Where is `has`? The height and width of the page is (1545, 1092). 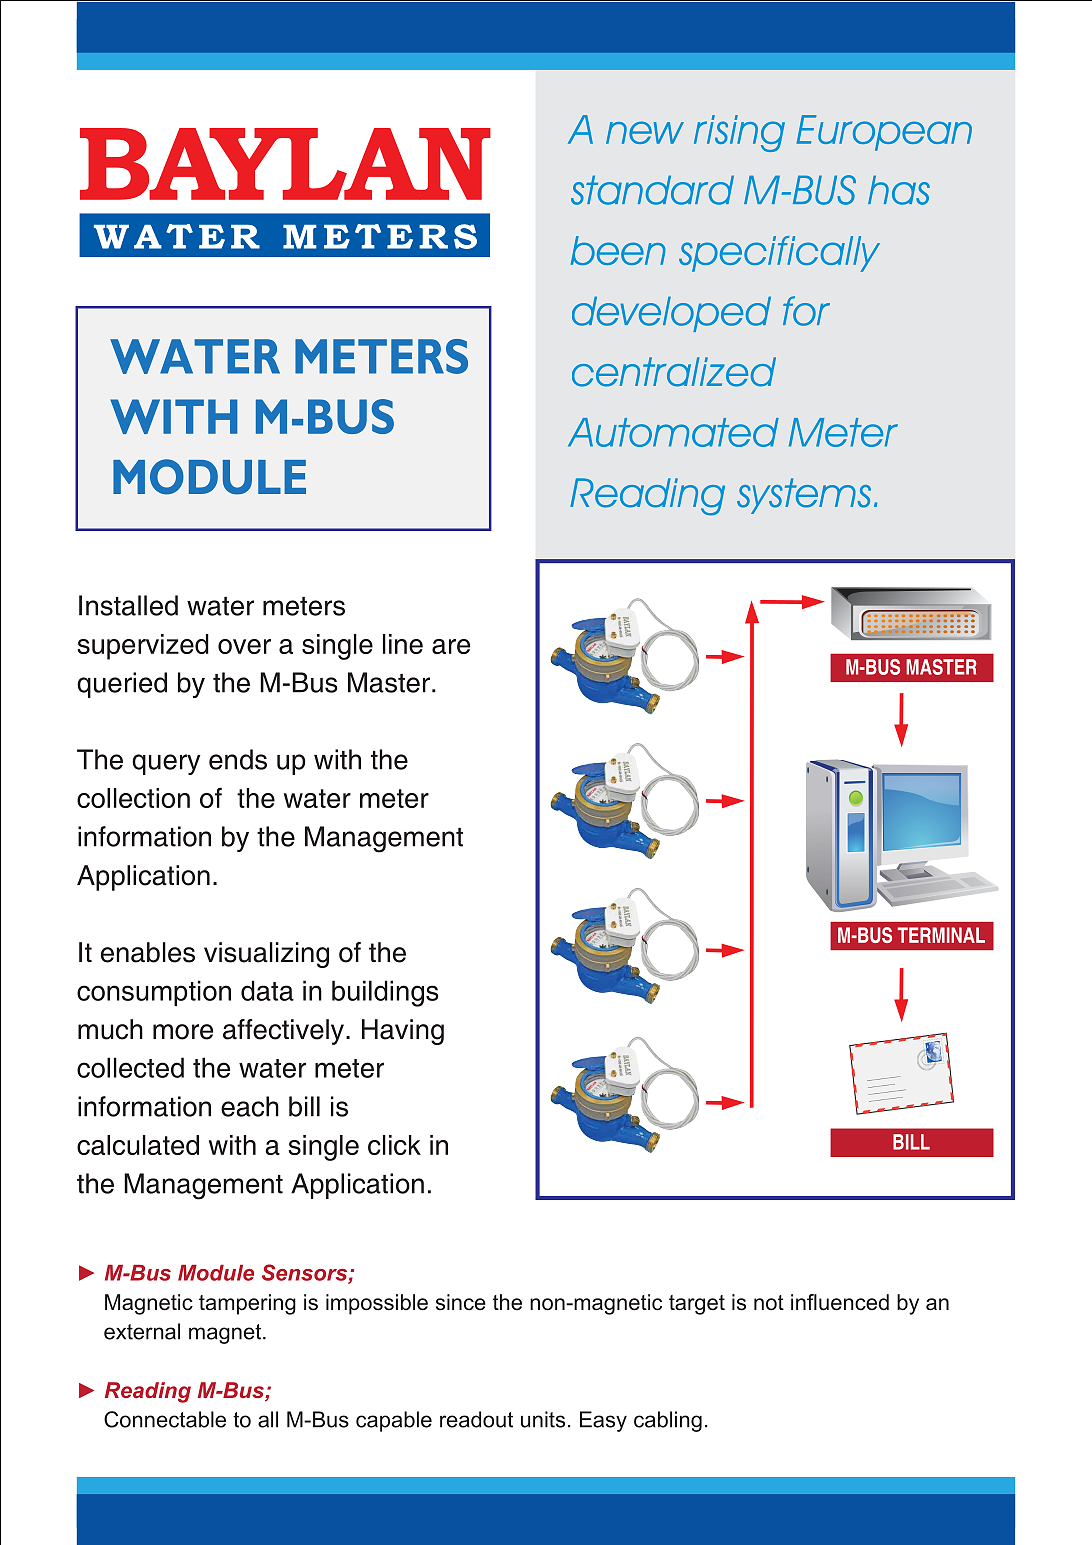 has is located at coordinates (899, 190).
